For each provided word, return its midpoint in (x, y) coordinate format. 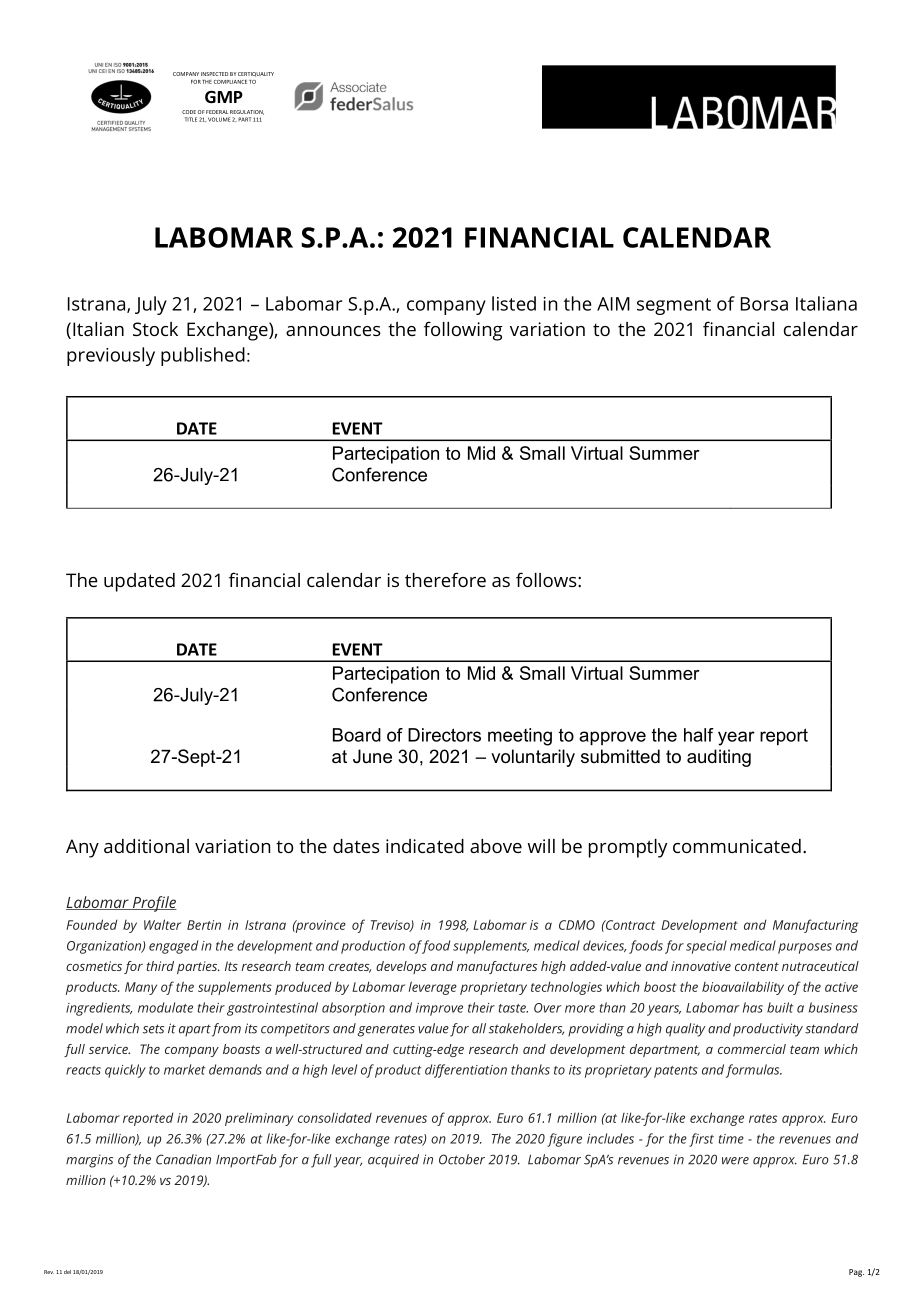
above (496, 846)
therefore (445, 579)
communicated (737, 846)
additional (146, 846)
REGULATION (247, 112)
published (203, 356)
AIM (613, 304)
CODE (189, 112)
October (462, 1159)
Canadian (183, 1159)
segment (674, 306)
